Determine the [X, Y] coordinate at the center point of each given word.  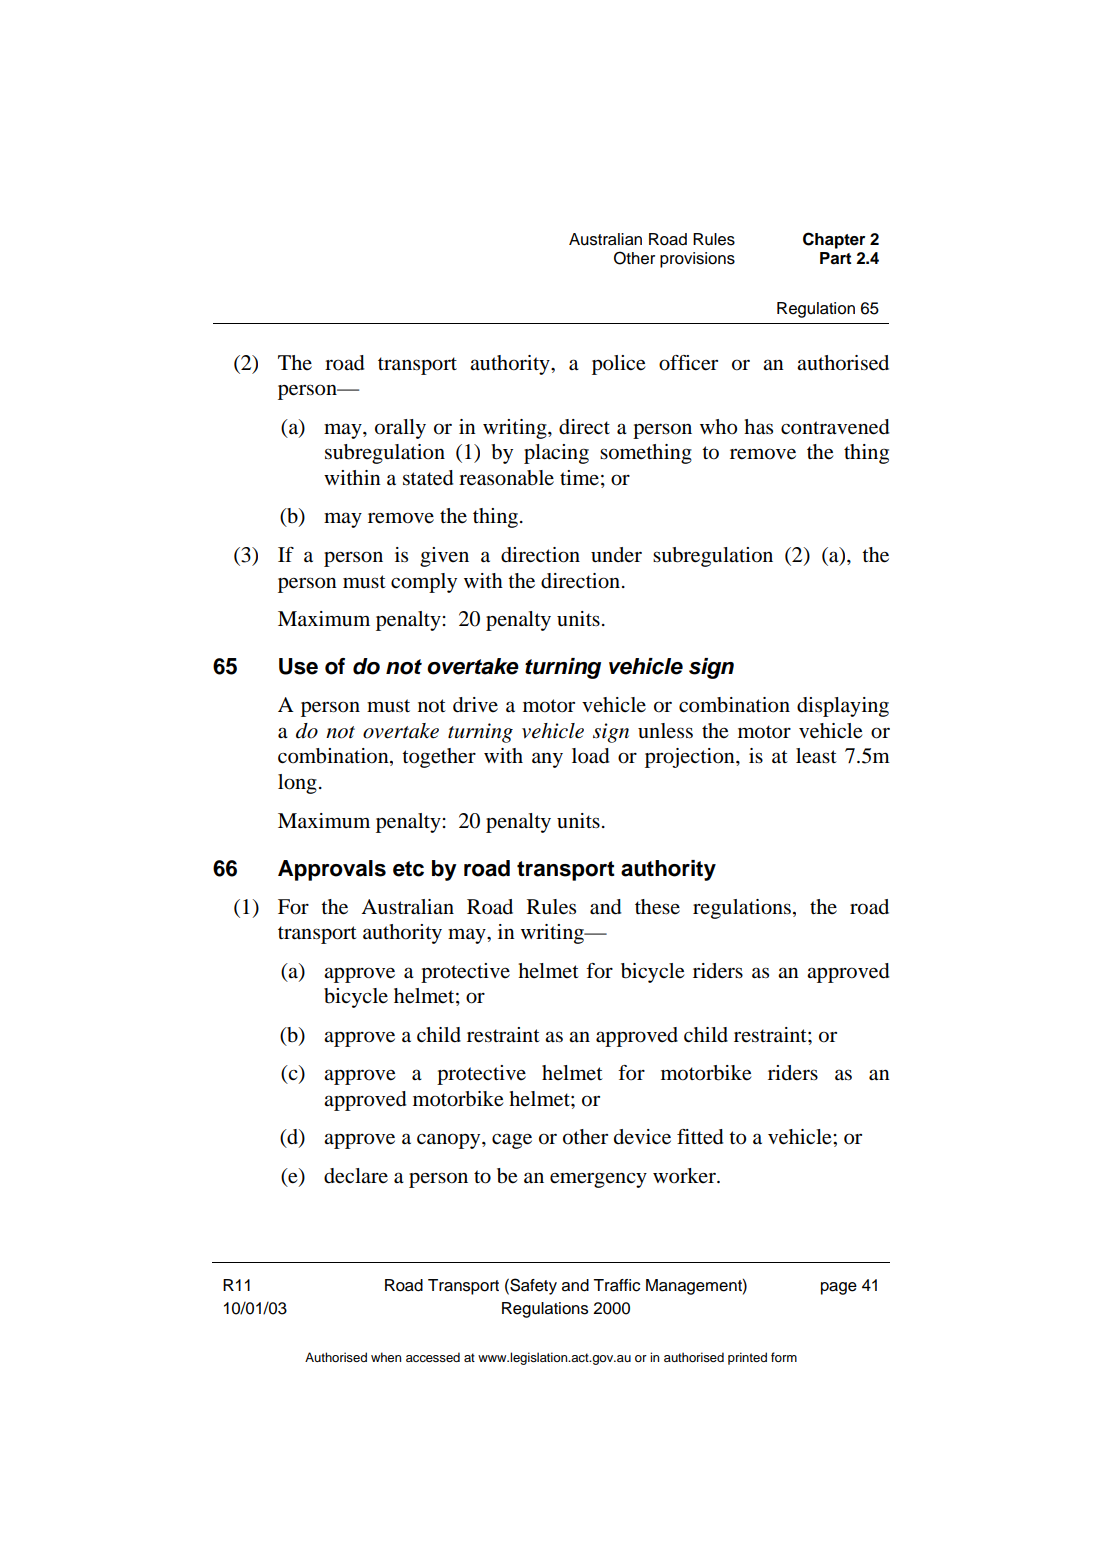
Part [835, 258]
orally [400, 429]
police [619, 365]
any [547, 760]
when [386, 1357]
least [816, 756]
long [297, 784]
